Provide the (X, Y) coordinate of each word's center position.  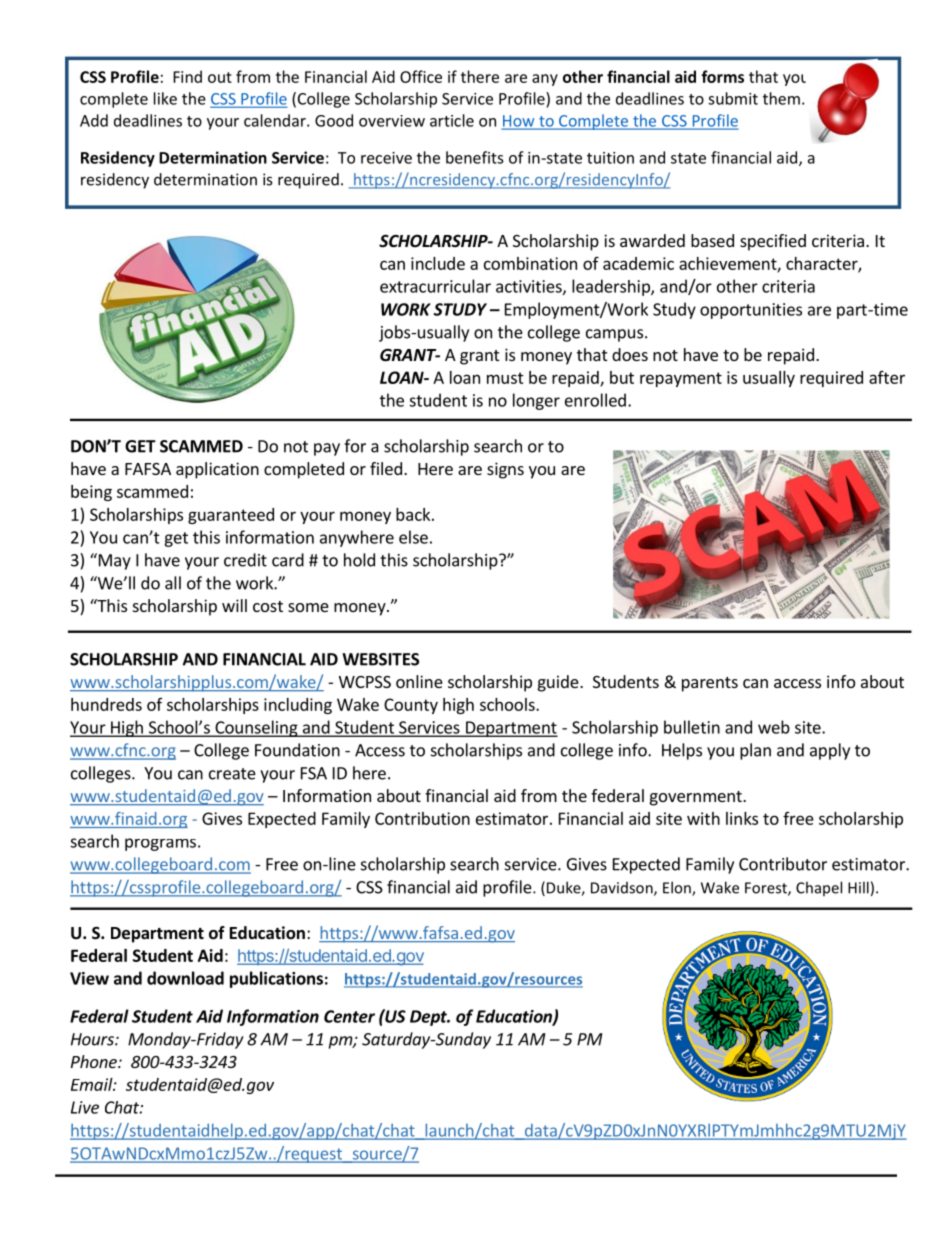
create (232, 774)
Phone (95, 1061)
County (411, 706)
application (217, 470)
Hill (858, 887)
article (452, 120)
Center (349, 1016)
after (887, 377)
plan (755, 751)
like (165, 98)
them (781, 98)
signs (505, 470)
